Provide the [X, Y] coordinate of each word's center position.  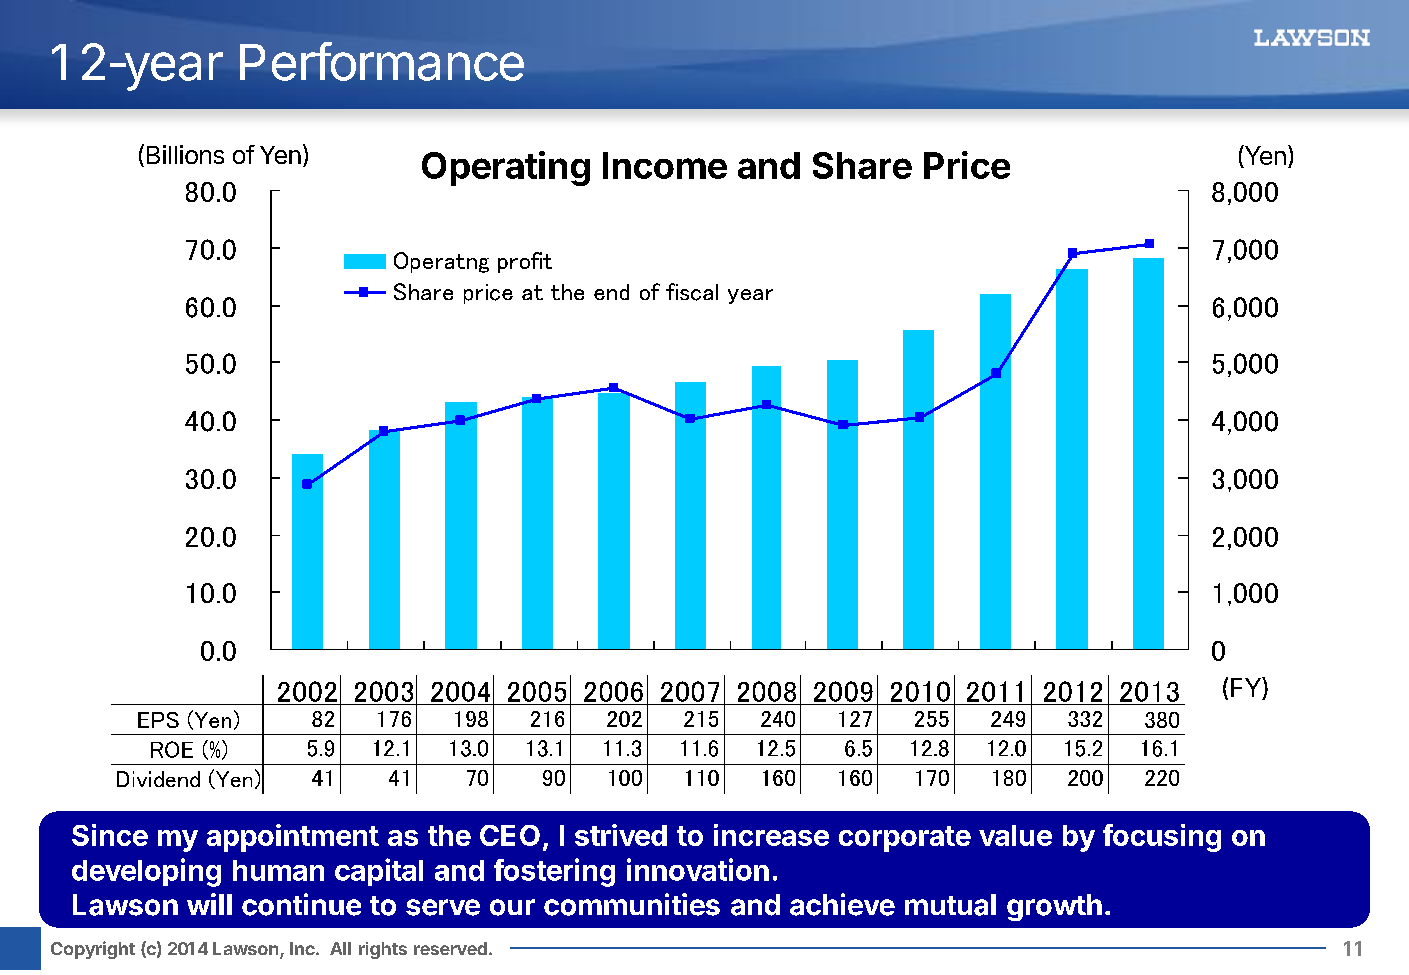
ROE [172, 749]
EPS [158, 720]
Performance [382, 61]
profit [525, 262]
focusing [1162, 838]
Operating [506, 168]
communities [632, 904]
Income [665, 165]
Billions [185, 154]
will [209, 904]
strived [621, 835]
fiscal [692, 292]
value [1015, 835]
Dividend [158, 779]
